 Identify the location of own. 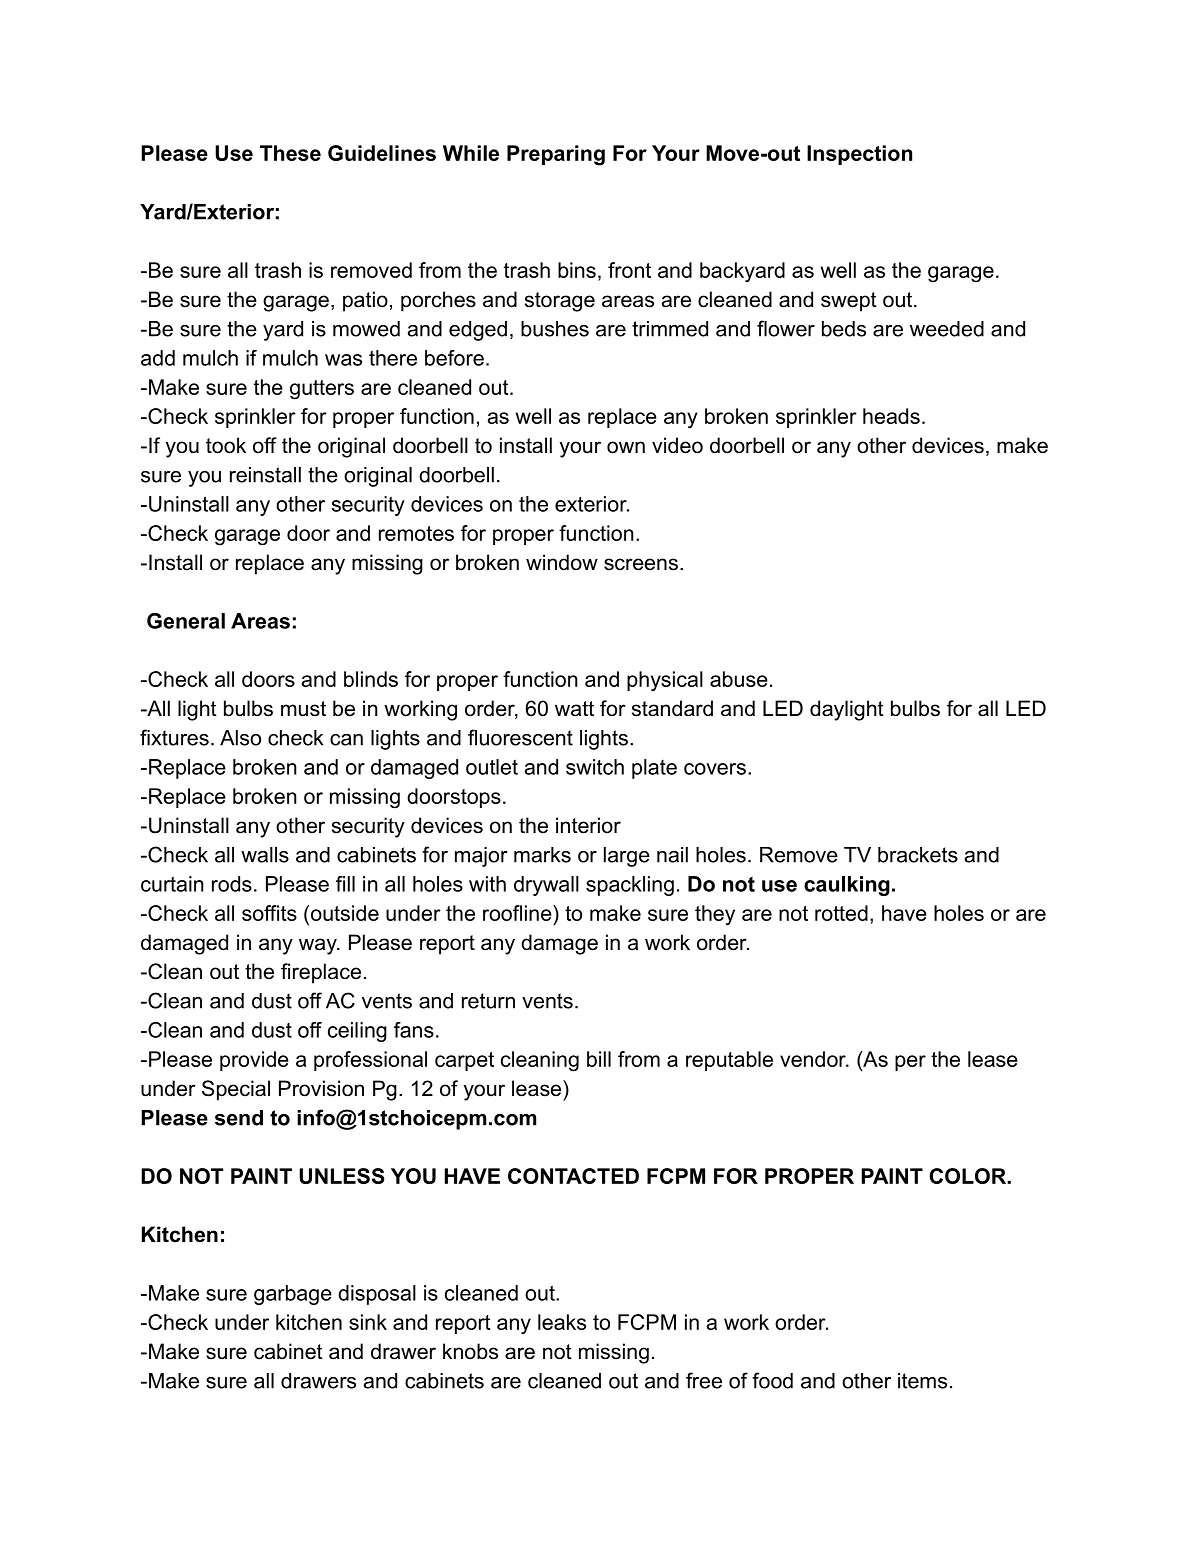
(626, 447).
